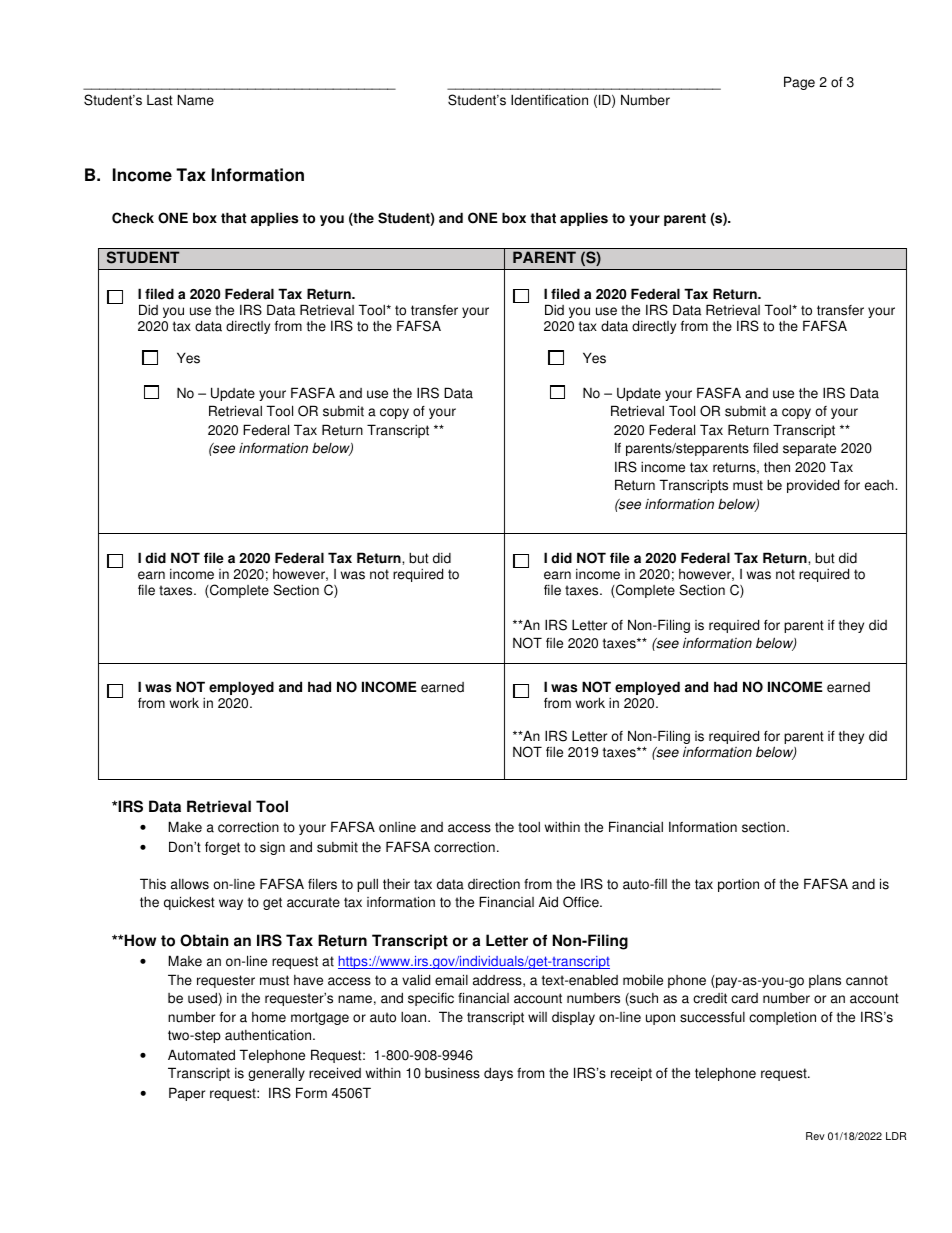 This screenshot has width=952, height=1233. I want to click on Last, so click(160, 100).
